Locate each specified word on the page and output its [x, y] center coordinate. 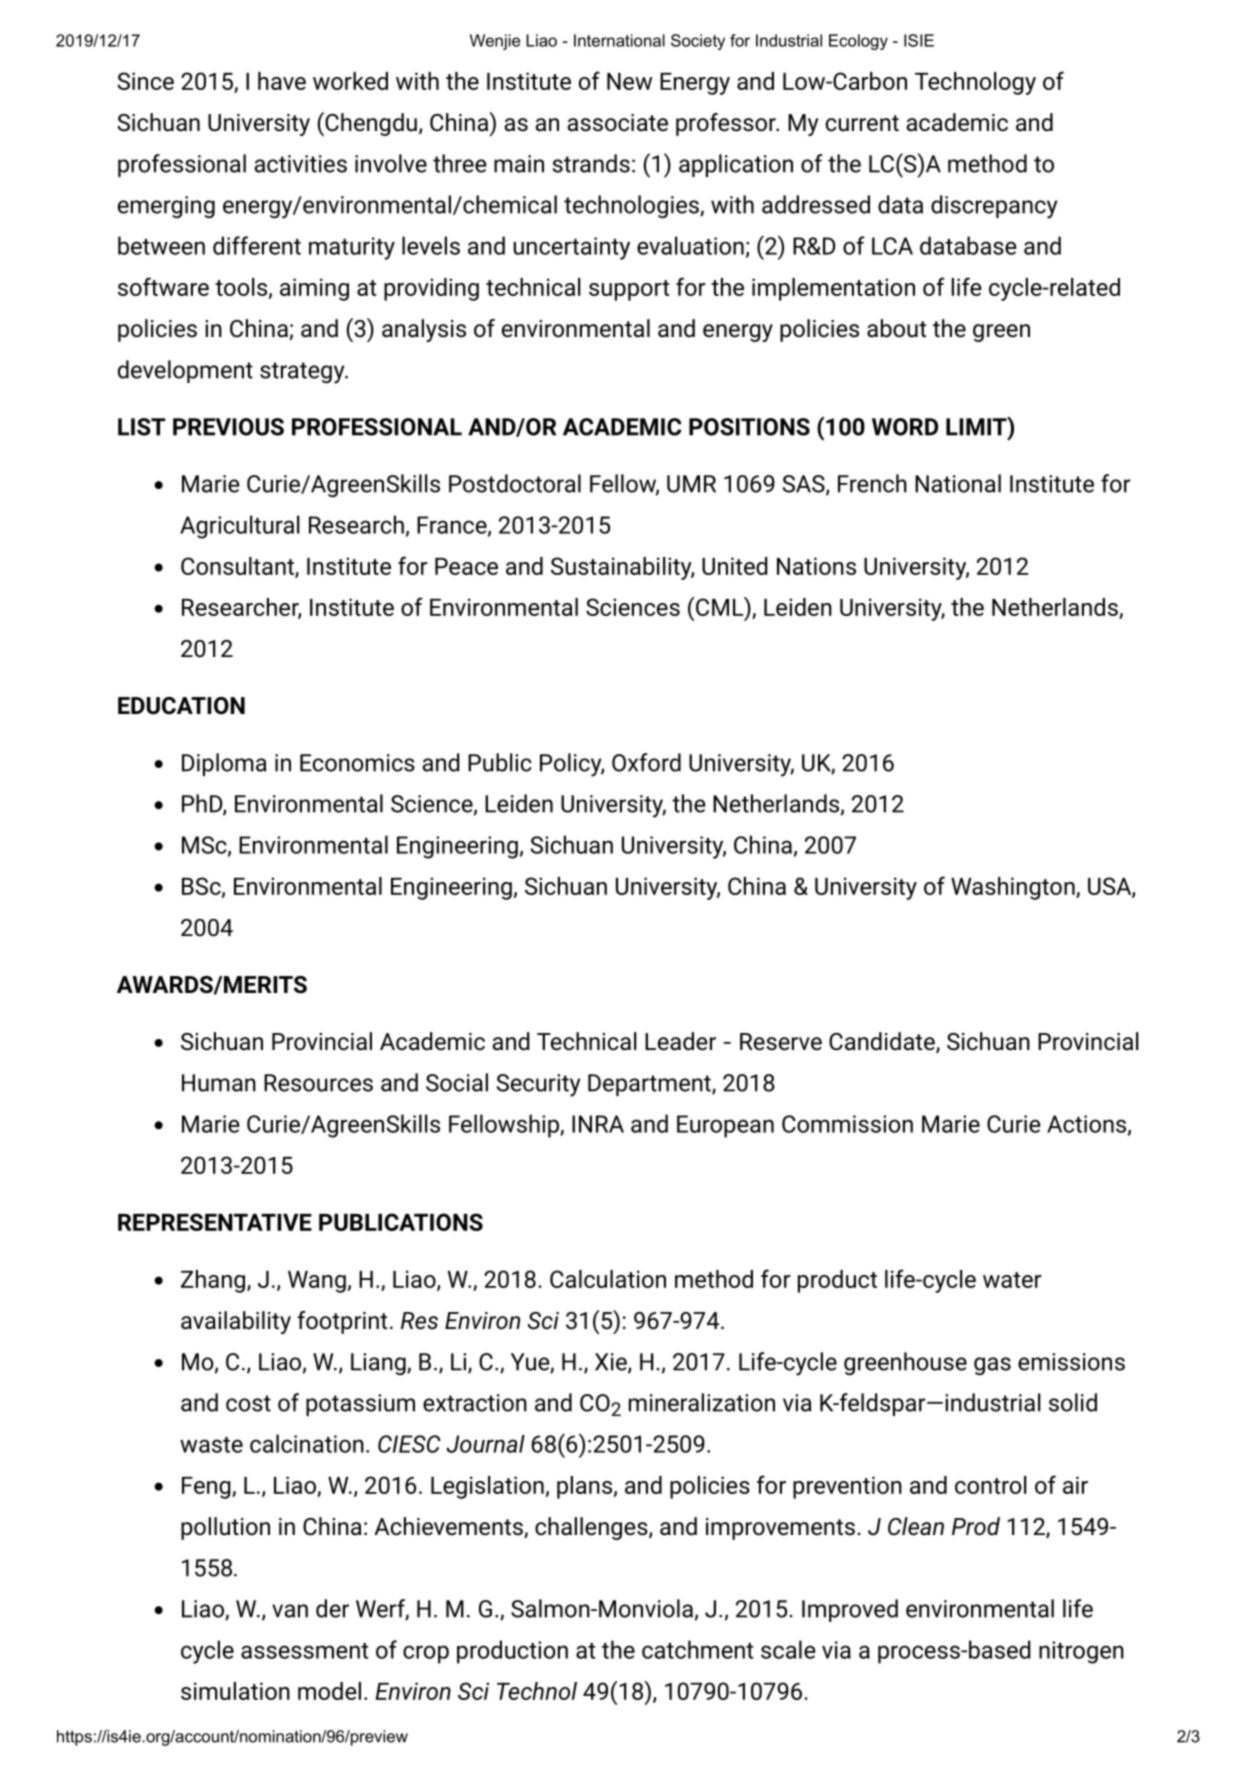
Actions [1086, 1124]
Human [219, 1083]
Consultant [238, 567]
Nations [816, 566]
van [290, 1611]
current [862, 123]
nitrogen [1081, 1652]
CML [719, 606]
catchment [697, 1649]
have [282, 81]
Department [650, 1085]
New [629, 81]
